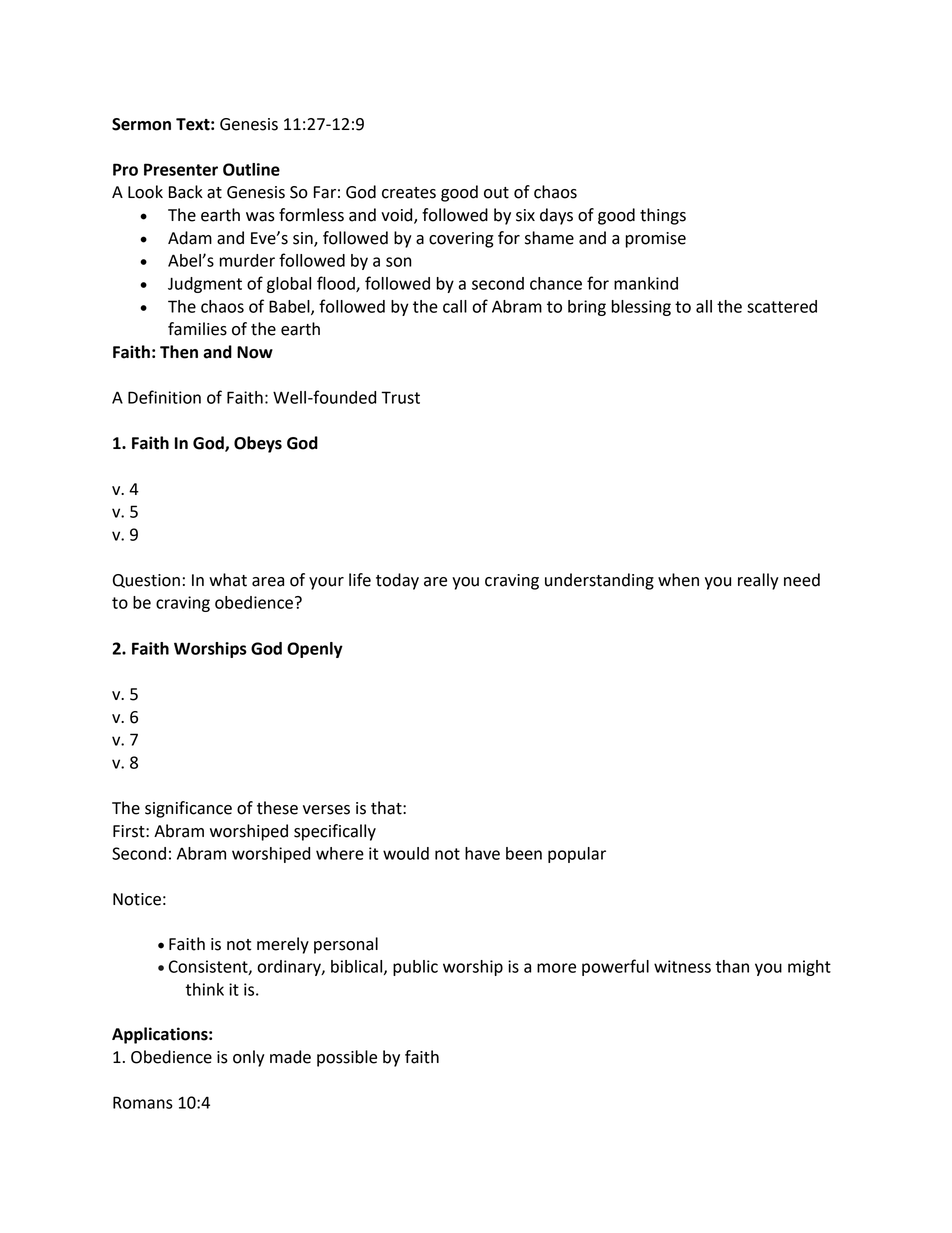 The height and width of the screenshot is (1233, 952). I want to click on possible, so click(347, 1058).
